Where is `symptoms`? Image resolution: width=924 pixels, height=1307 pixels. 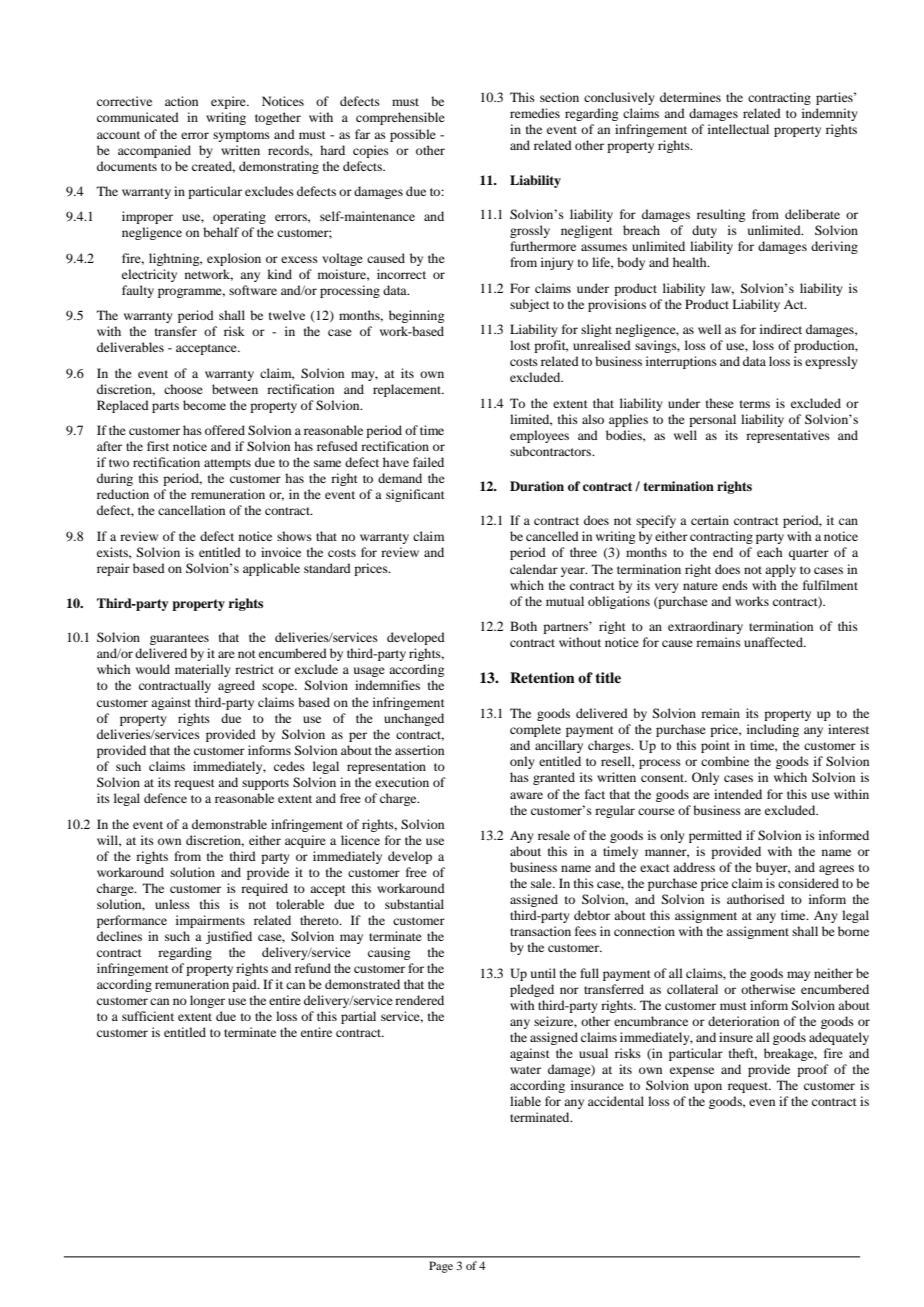 symptoms is located at coordinates (241, 136).
